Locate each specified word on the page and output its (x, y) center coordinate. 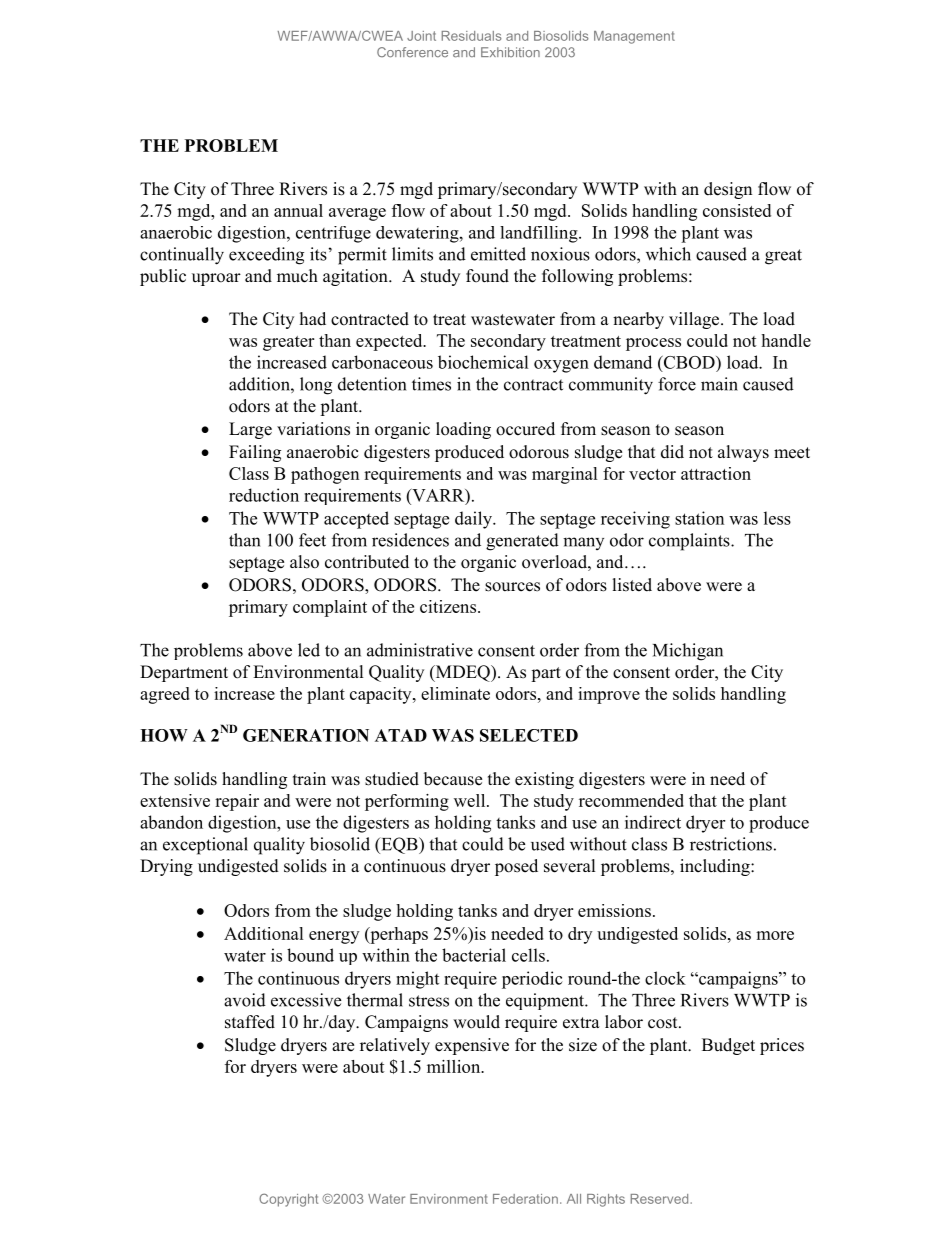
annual (298, 210)
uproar (216, 279)
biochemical (483, 362)
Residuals (472, 36)
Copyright (288, 1200)
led (309, 650)
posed (516, 867)
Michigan (688, 652)
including (716, 867)
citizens (448, 606)
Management (634, 37)
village (695, 320)
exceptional (205, 846)
